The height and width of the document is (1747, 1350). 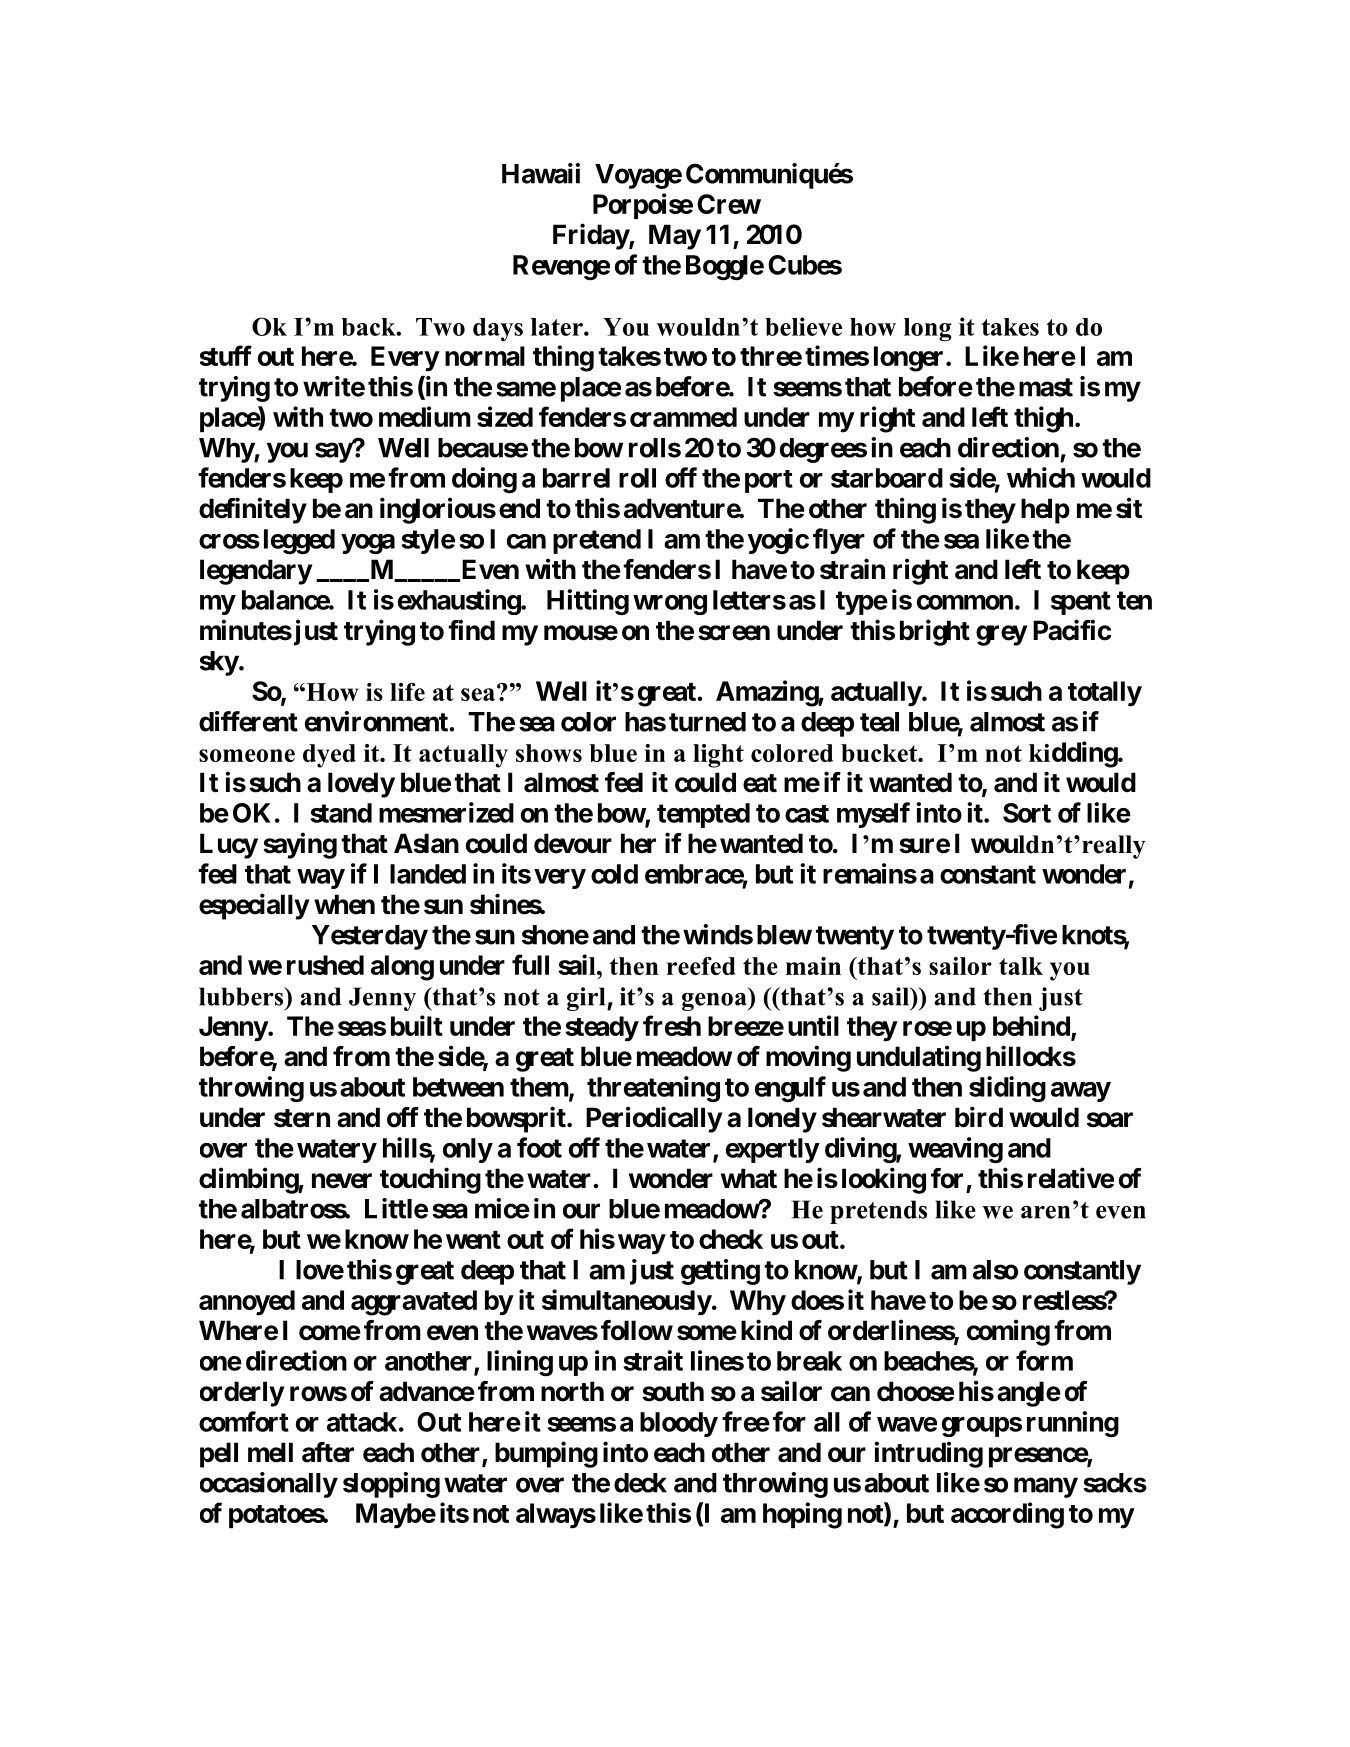 What do you see at coordinates (299, 541) in the document?
I see `legged` at bounding box center [299, 541].
